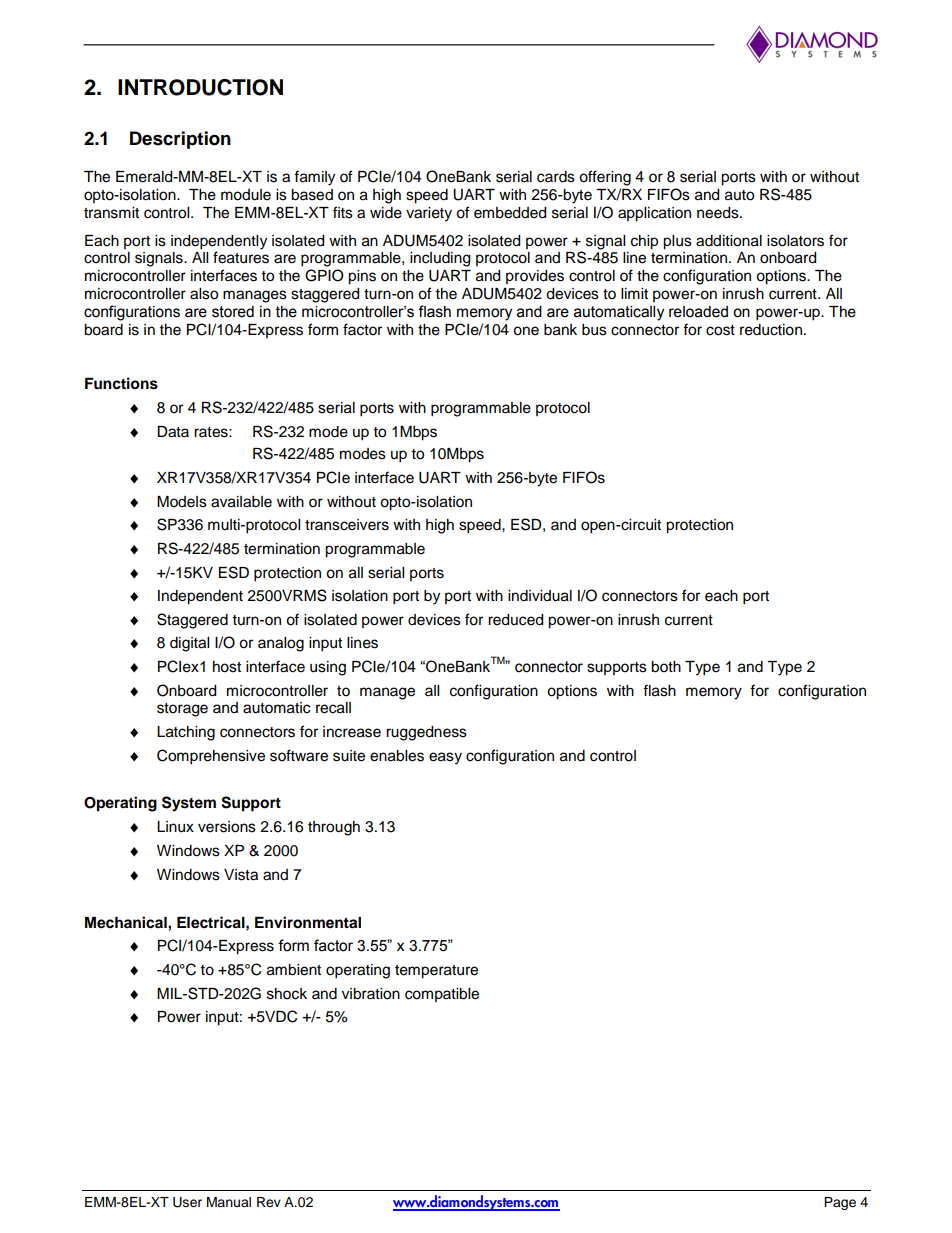 Image resolution: width=952 pixels, height=1233 pixels. What do you see at coordinates (173, 432) in the image?
I see `Data` at bounding box center [173, 432].
